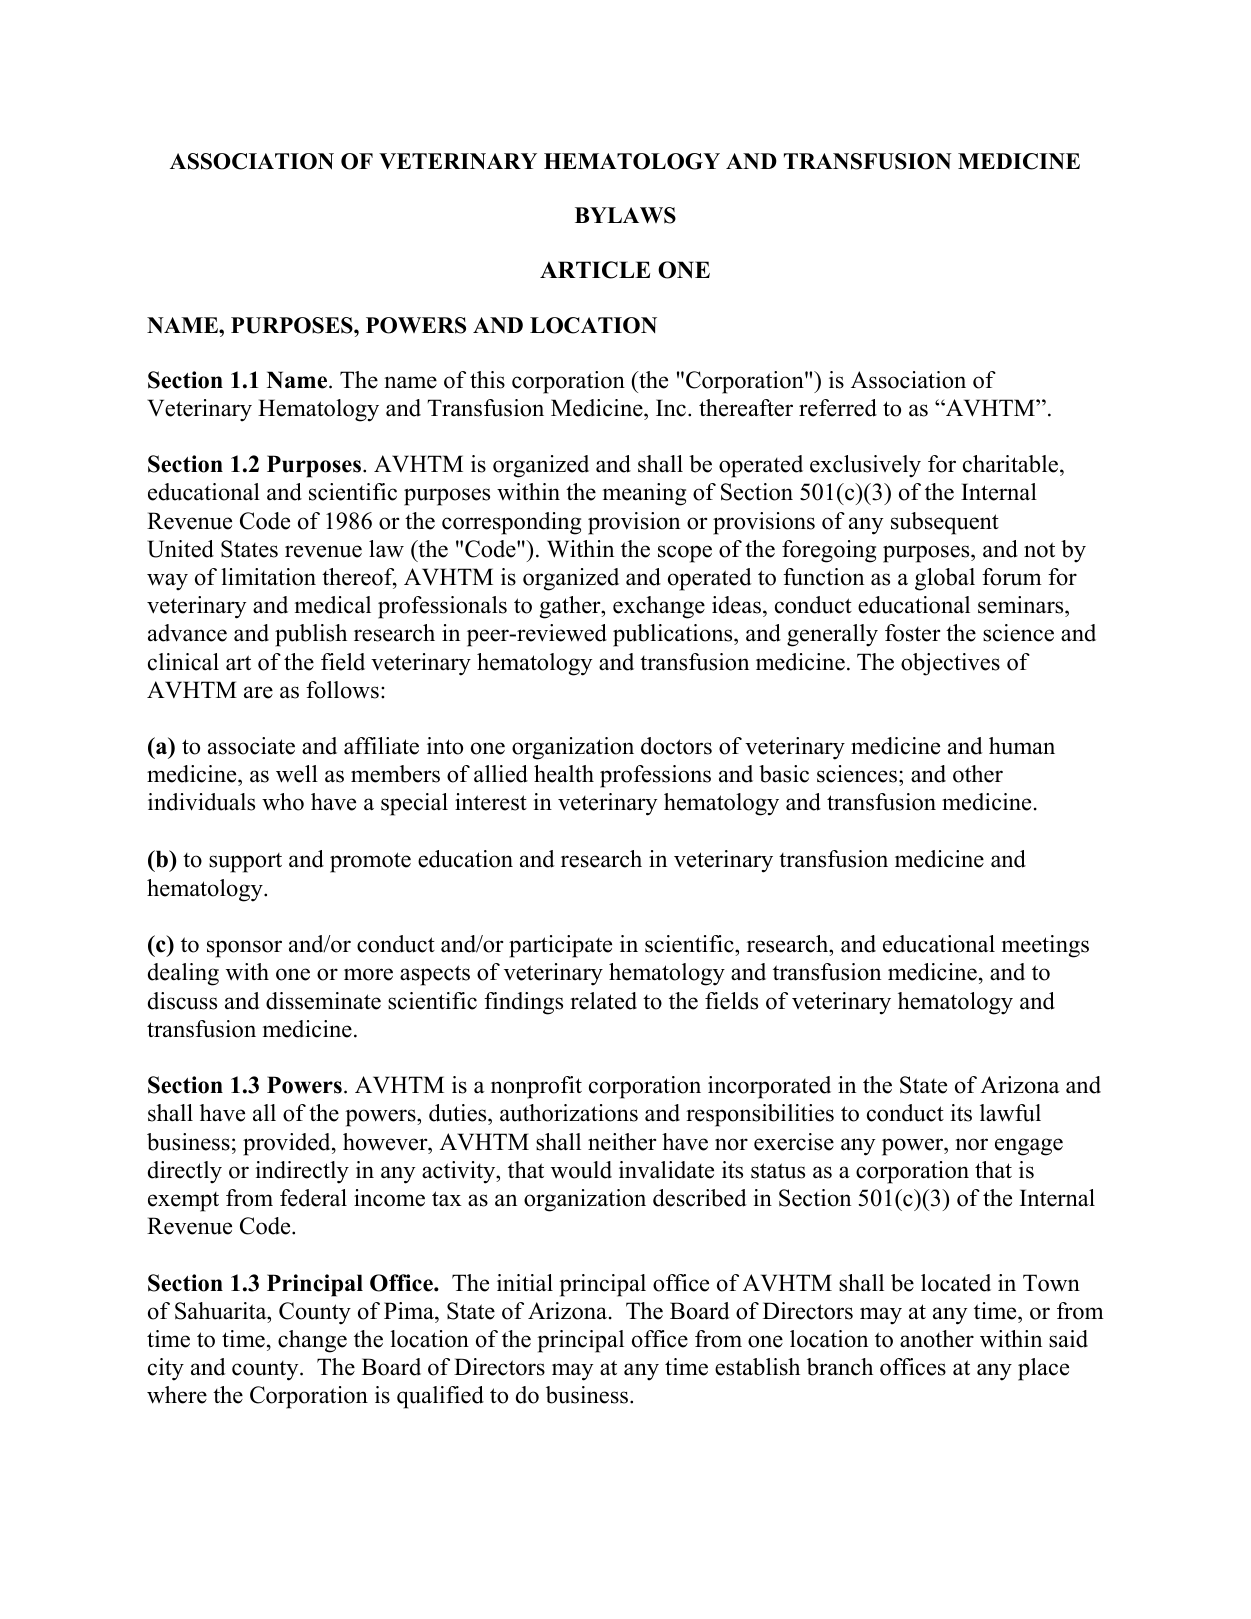 This screenshot has width=1251, height=1619. I want to click on establish, so click(757, 1367).
